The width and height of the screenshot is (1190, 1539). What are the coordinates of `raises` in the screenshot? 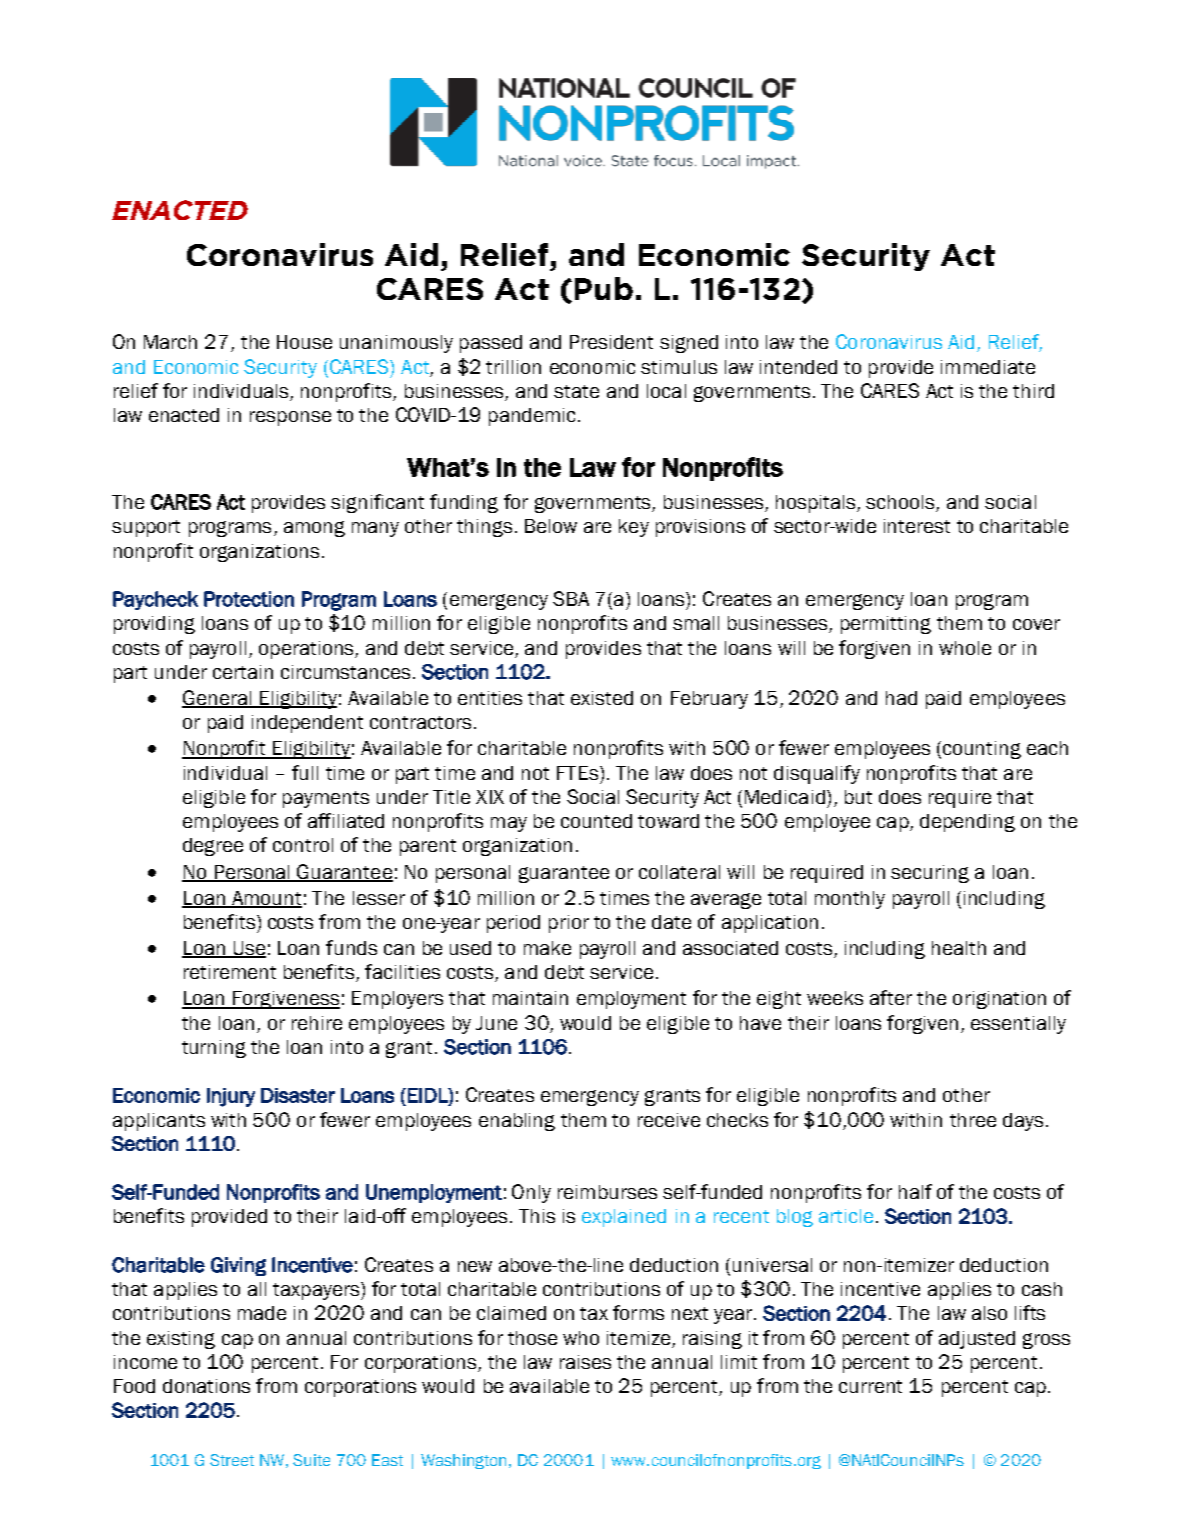 It's located at (585, 1362).
